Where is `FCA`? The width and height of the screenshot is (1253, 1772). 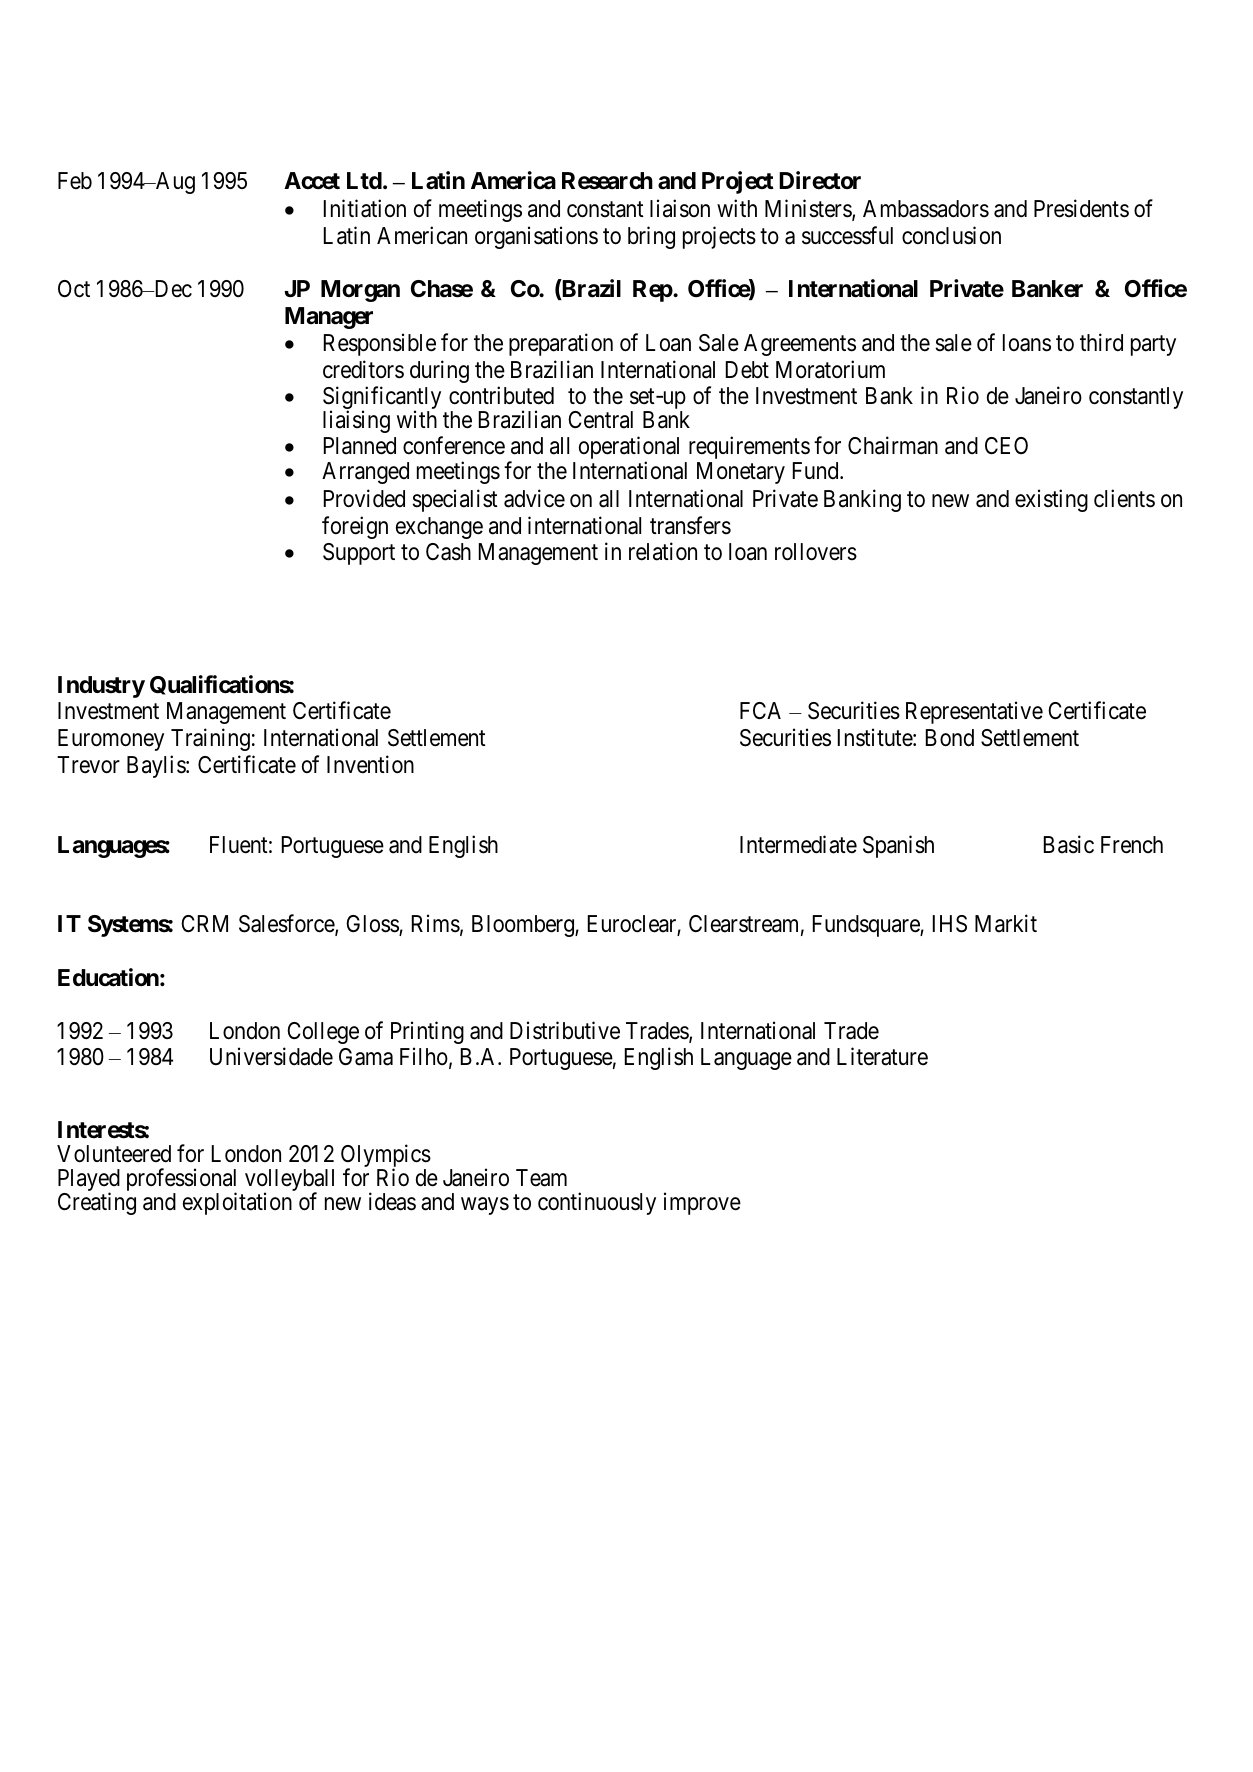 FCA is located at coordinates (760, 710).
